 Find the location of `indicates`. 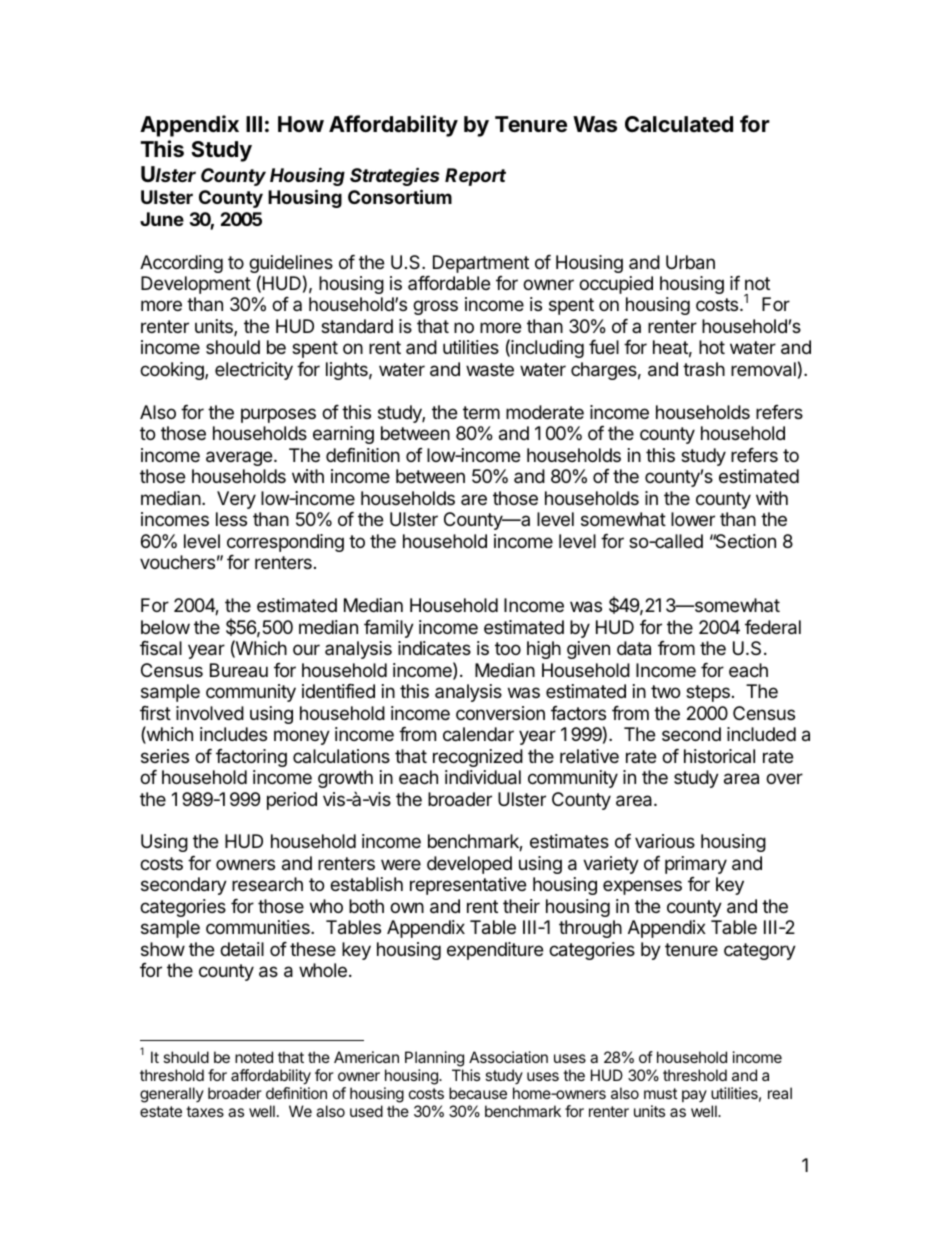

indicates is located at coordinates (434, 648).
